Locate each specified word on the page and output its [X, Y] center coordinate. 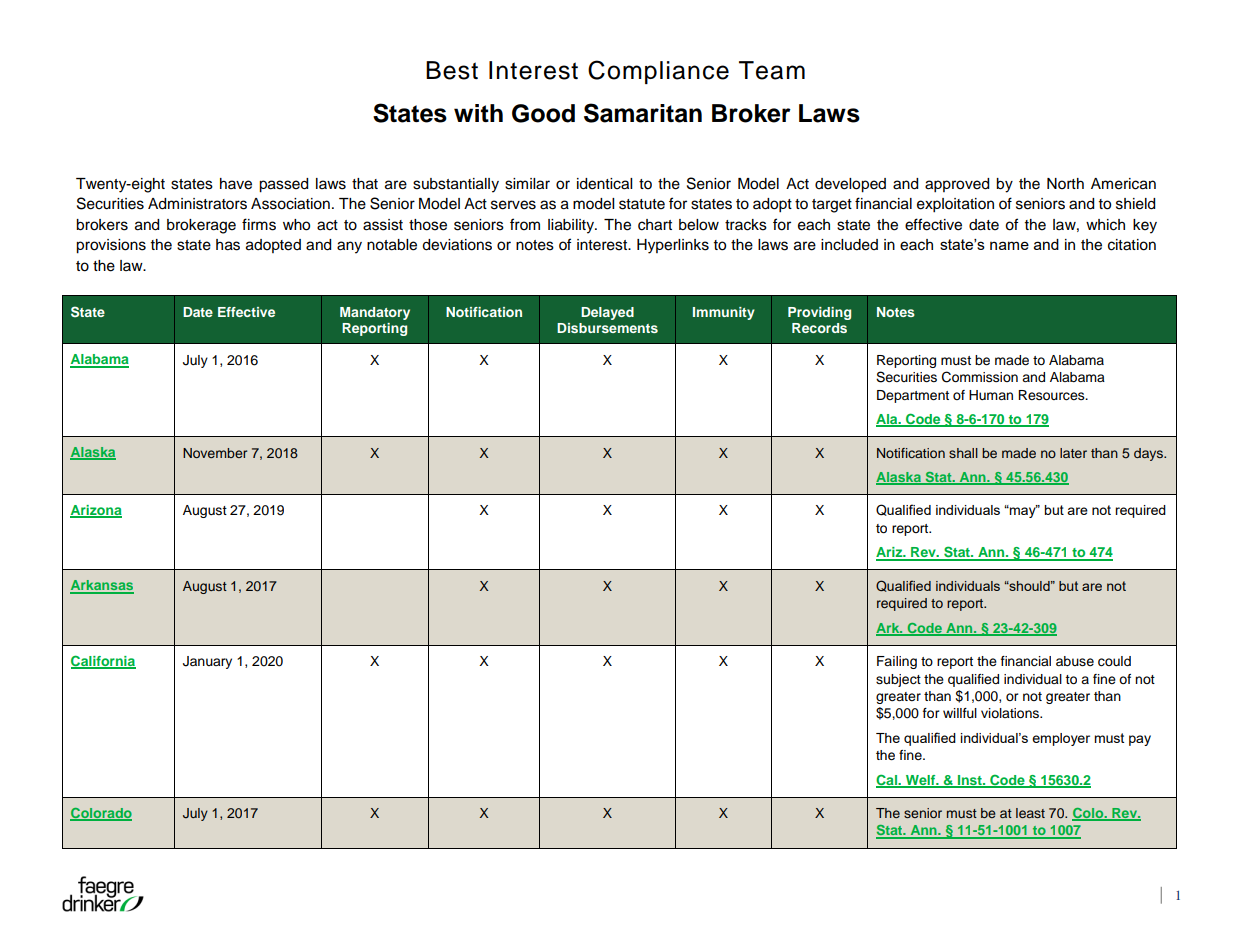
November [215, 453]
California [103, 662]
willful [960, 713]
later [1073, 453]
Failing [897, 662]
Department [913, 396]
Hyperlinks [673, 246]
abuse [1075, 661]
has [228, 245]
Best [452, 70]
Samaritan [643, 113]
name [1009, 245]
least [1030, 813]
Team [772, 70]
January [207, 662]
